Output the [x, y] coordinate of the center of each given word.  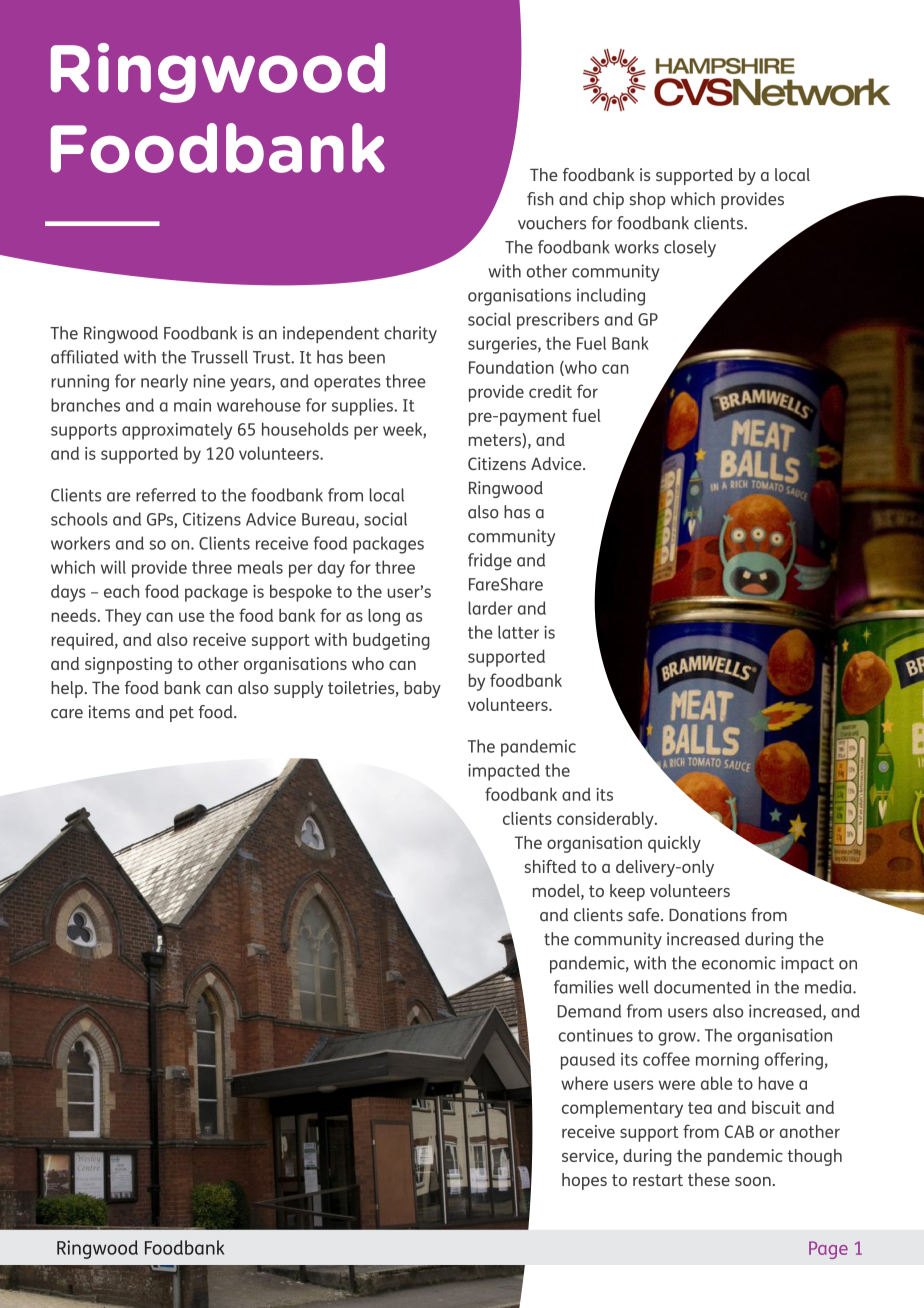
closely [690, 249]
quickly [674, 844]
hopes [584, 1181]
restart [658, 1180]
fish [540, 199]
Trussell [219, 357]
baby [422, 689]
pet [182, 714]
